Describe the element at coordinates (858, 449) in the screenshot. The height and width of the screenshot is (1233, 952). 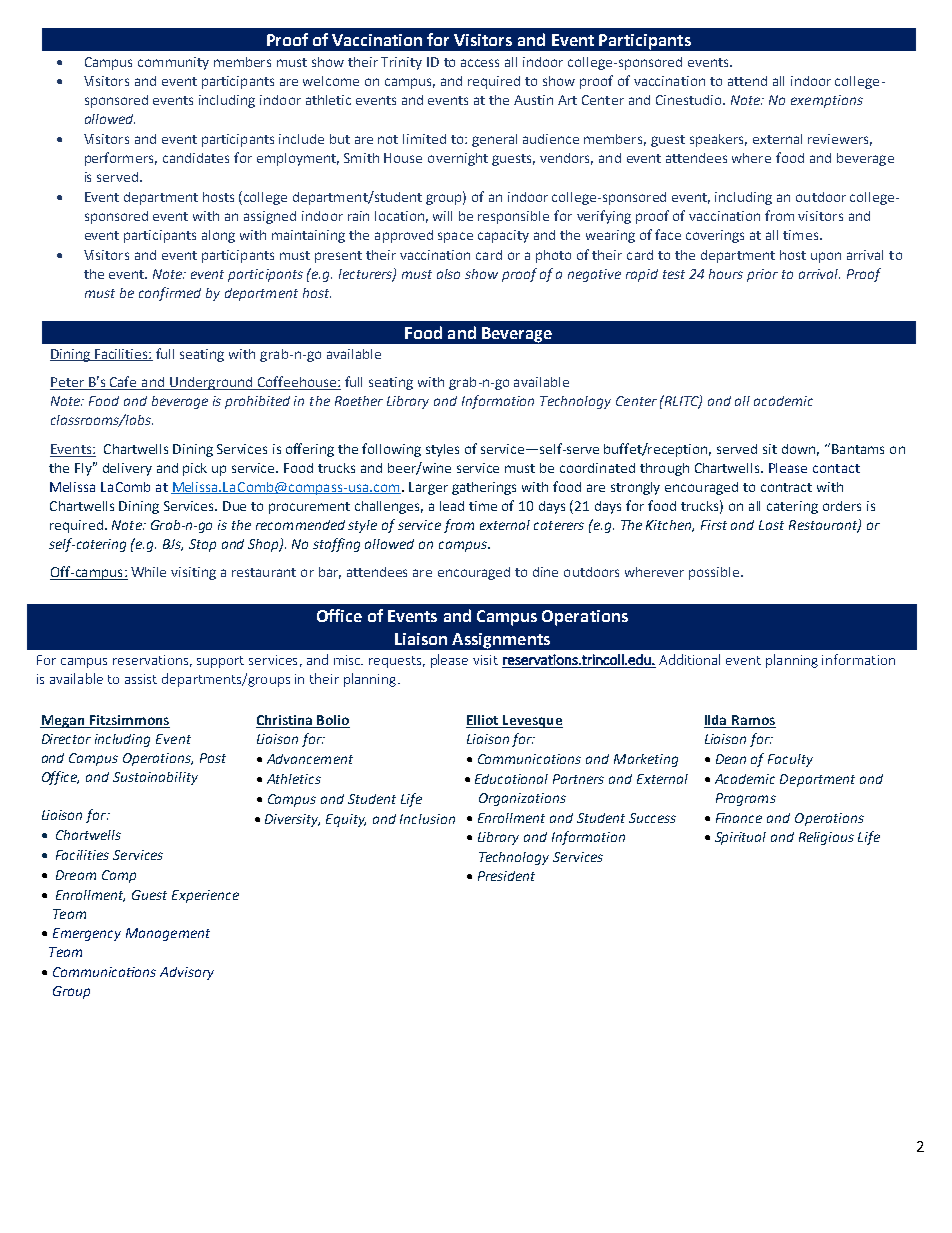
I see `Bantams` at that location.
